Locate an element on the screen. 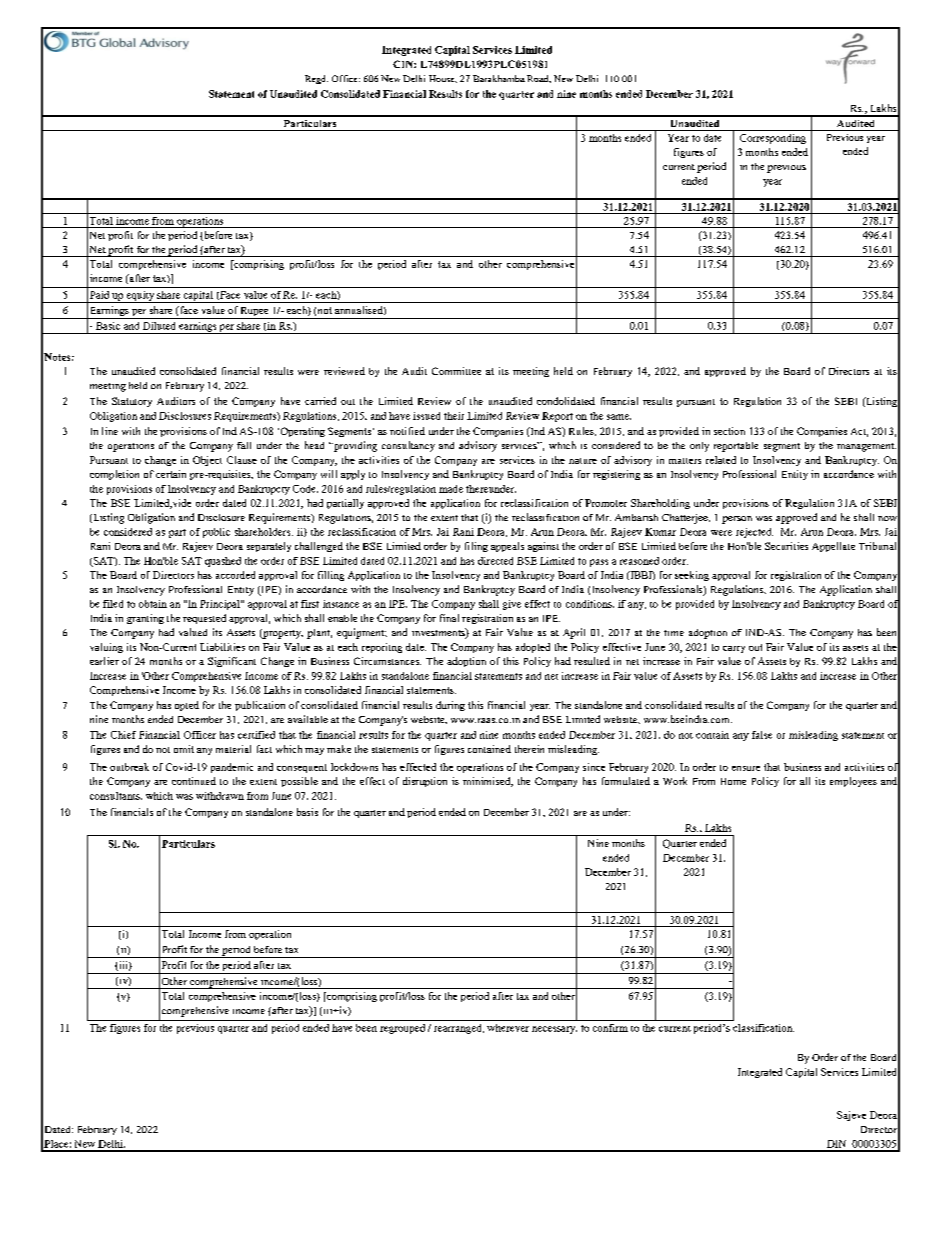 The height and width of the screenshot is (1233, 952). their is located at coordinates (454, 416).
